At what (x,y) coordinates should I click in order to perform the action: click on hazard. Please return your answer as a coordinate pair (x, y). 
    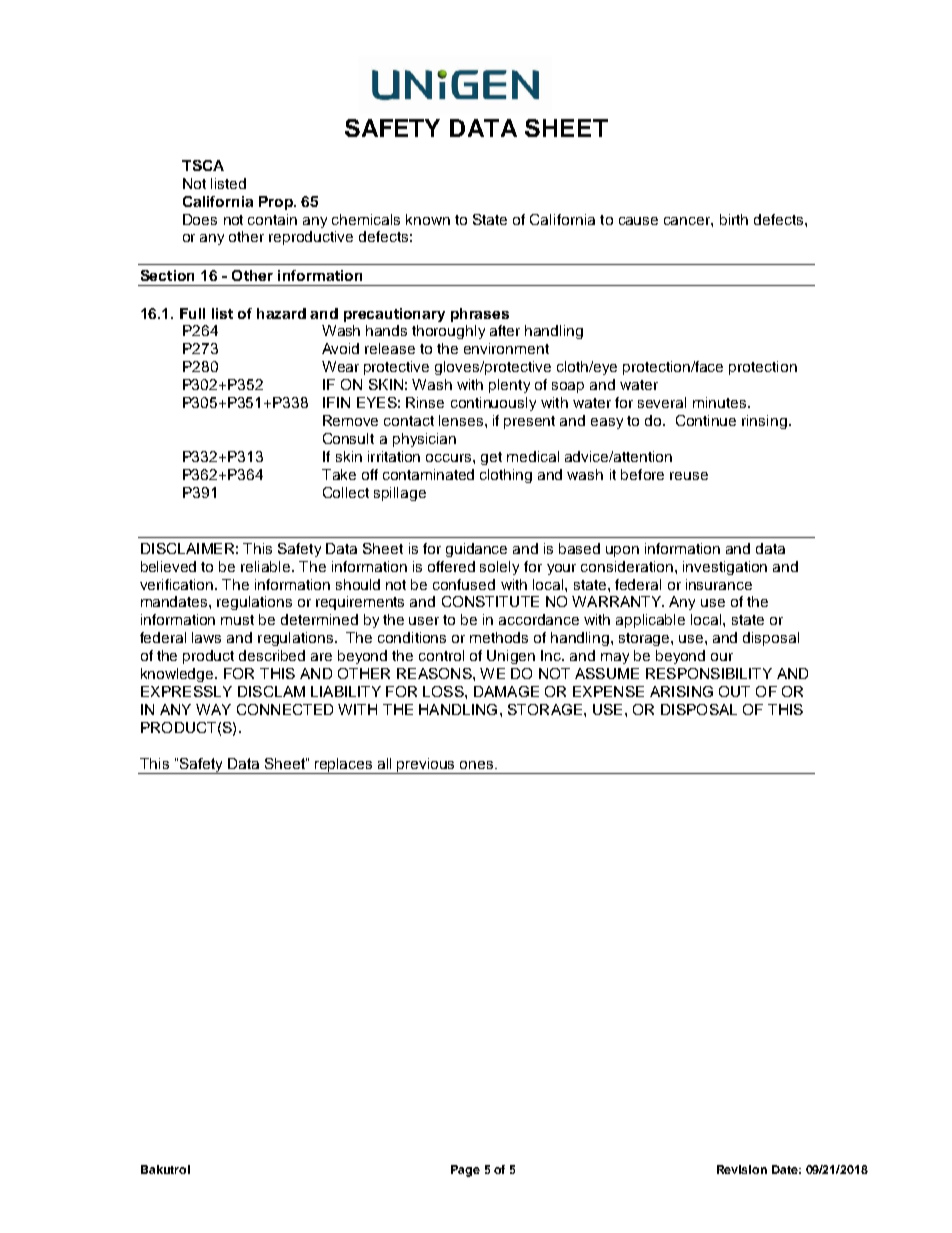
    Looking at the image, I should click on (281, 313).
